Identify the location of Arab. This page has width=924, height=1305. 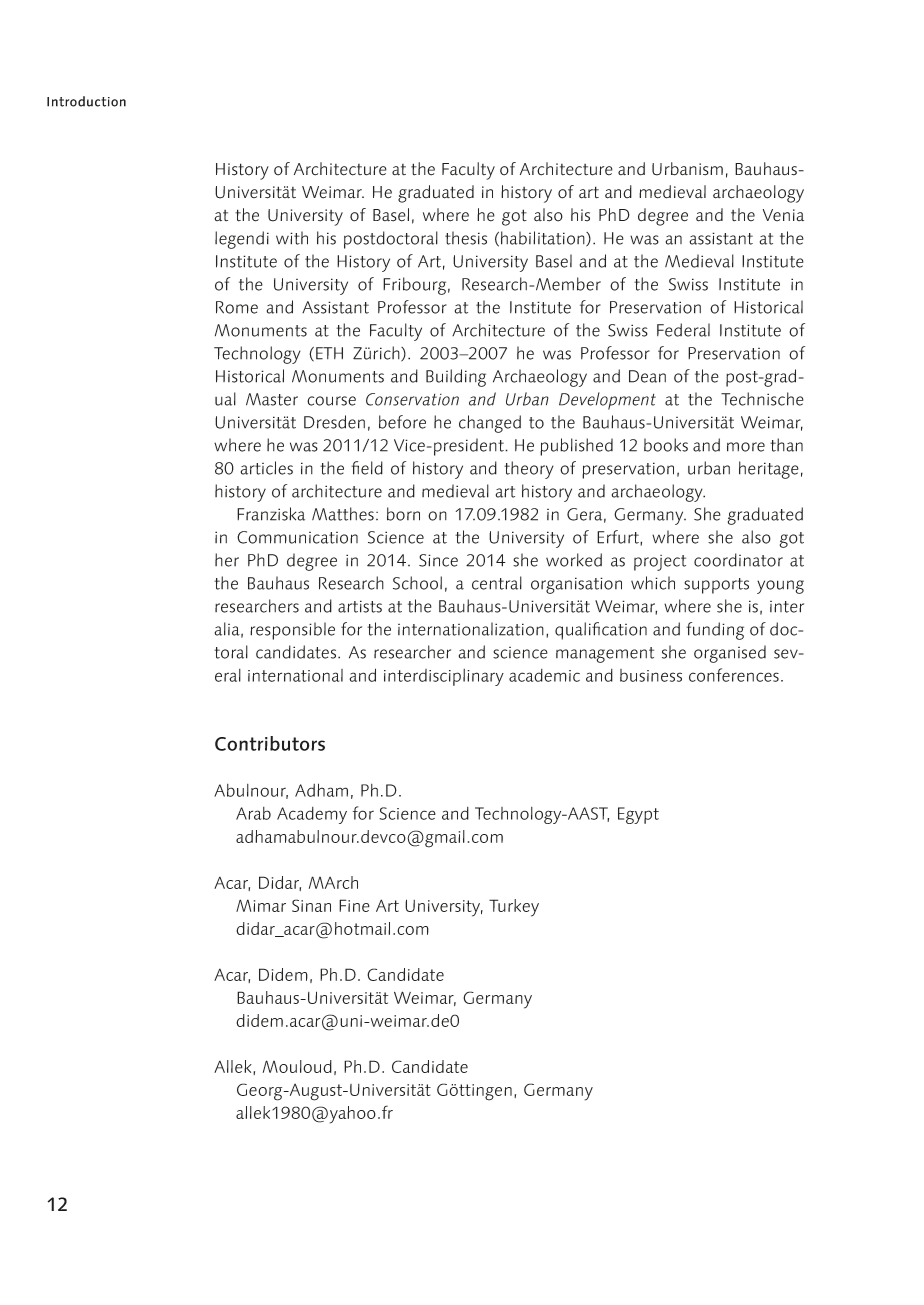
(253, 813).
